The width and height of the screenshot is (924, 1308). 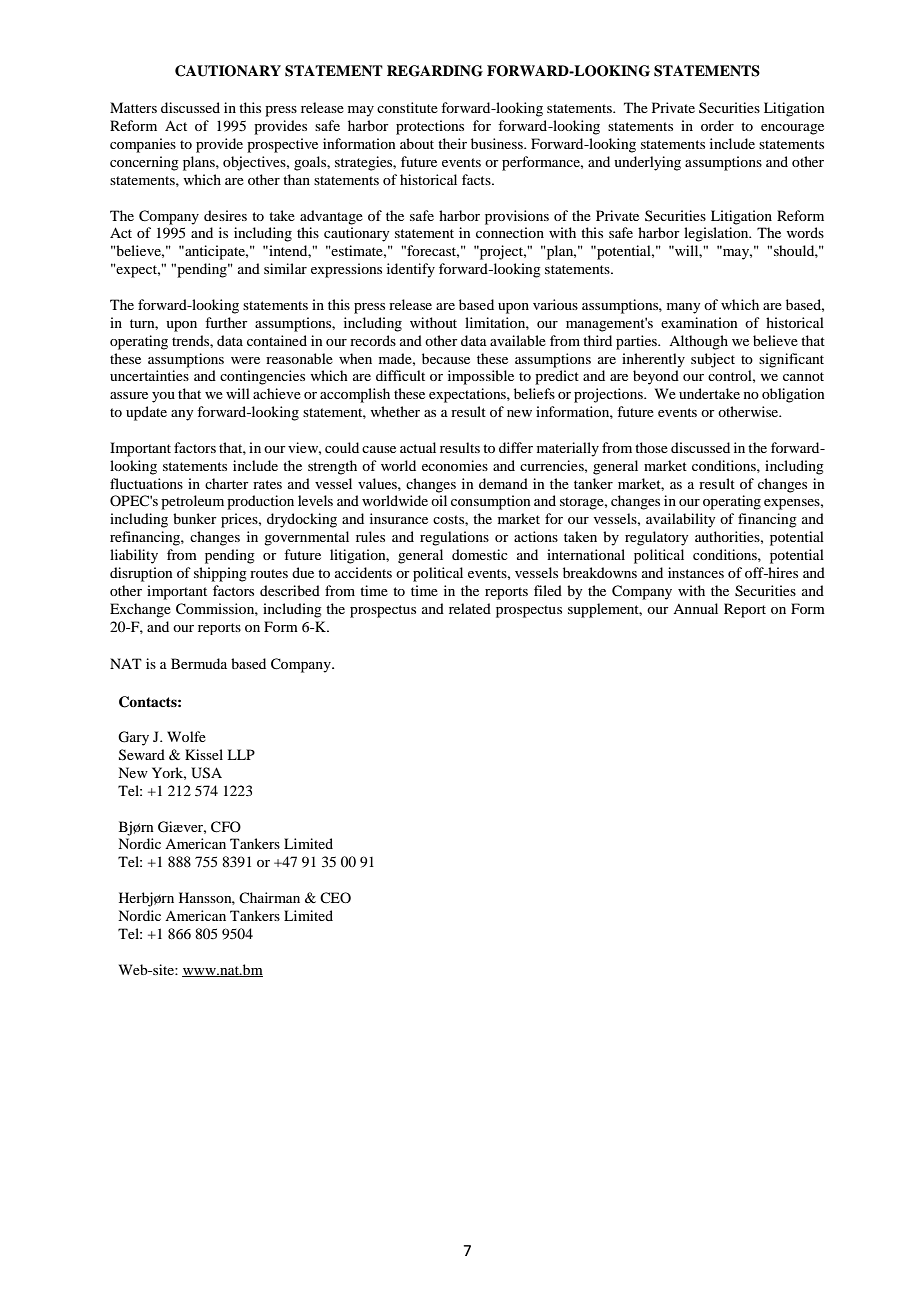 What do you see at coordinates (199, 663) in the screenshot?
I see `Bermuda` at bounding box center [199, 663].
